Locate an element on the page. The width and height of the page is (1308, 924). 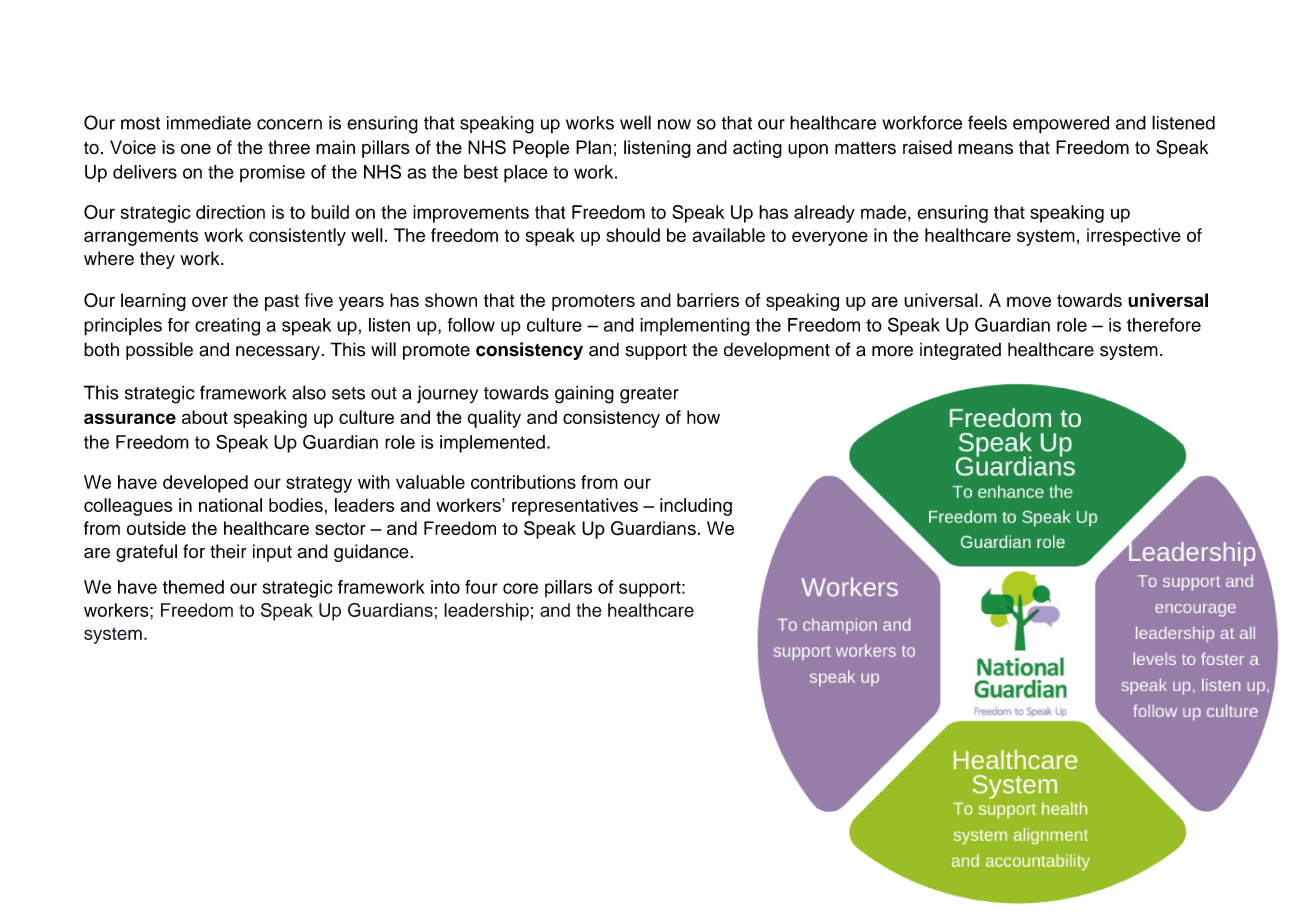
move is located at coordinates (1029, 301).
